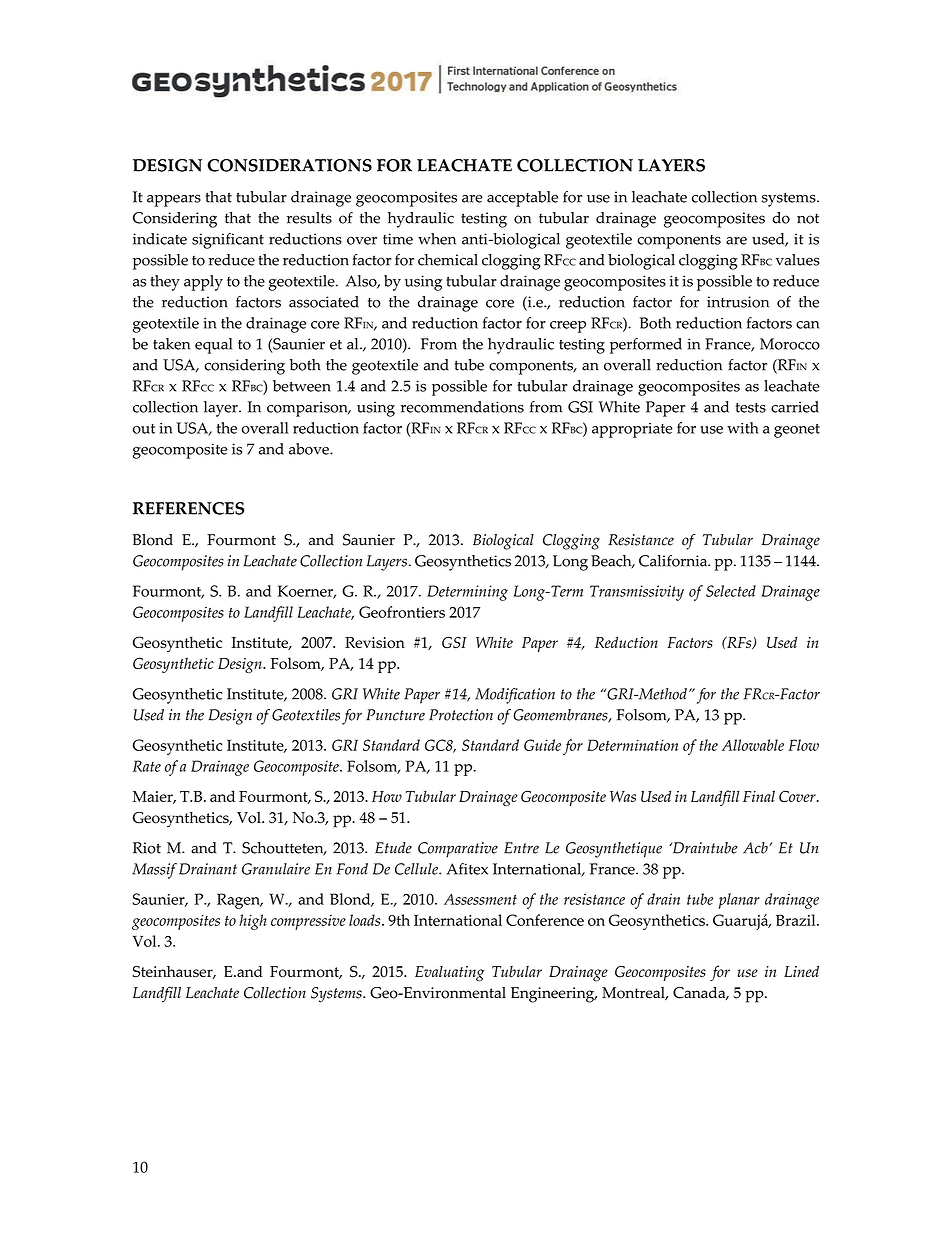 Image resolution: width=952 pixels, height=1233 pixels. I want to click on acceptable, so click(522, 199).
